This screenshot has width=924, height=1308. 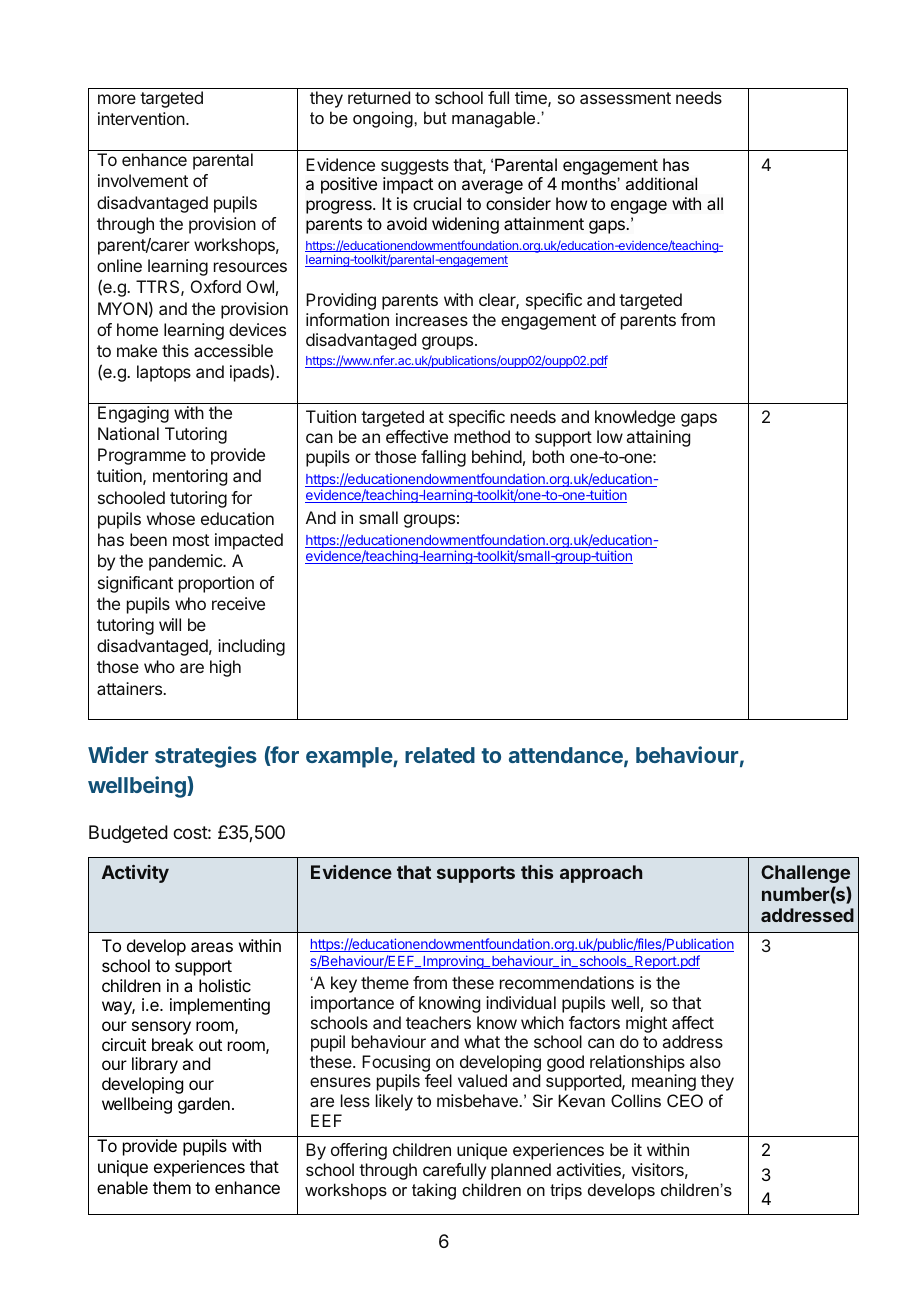 I want to click on additional, so click(x=661, y=183).
